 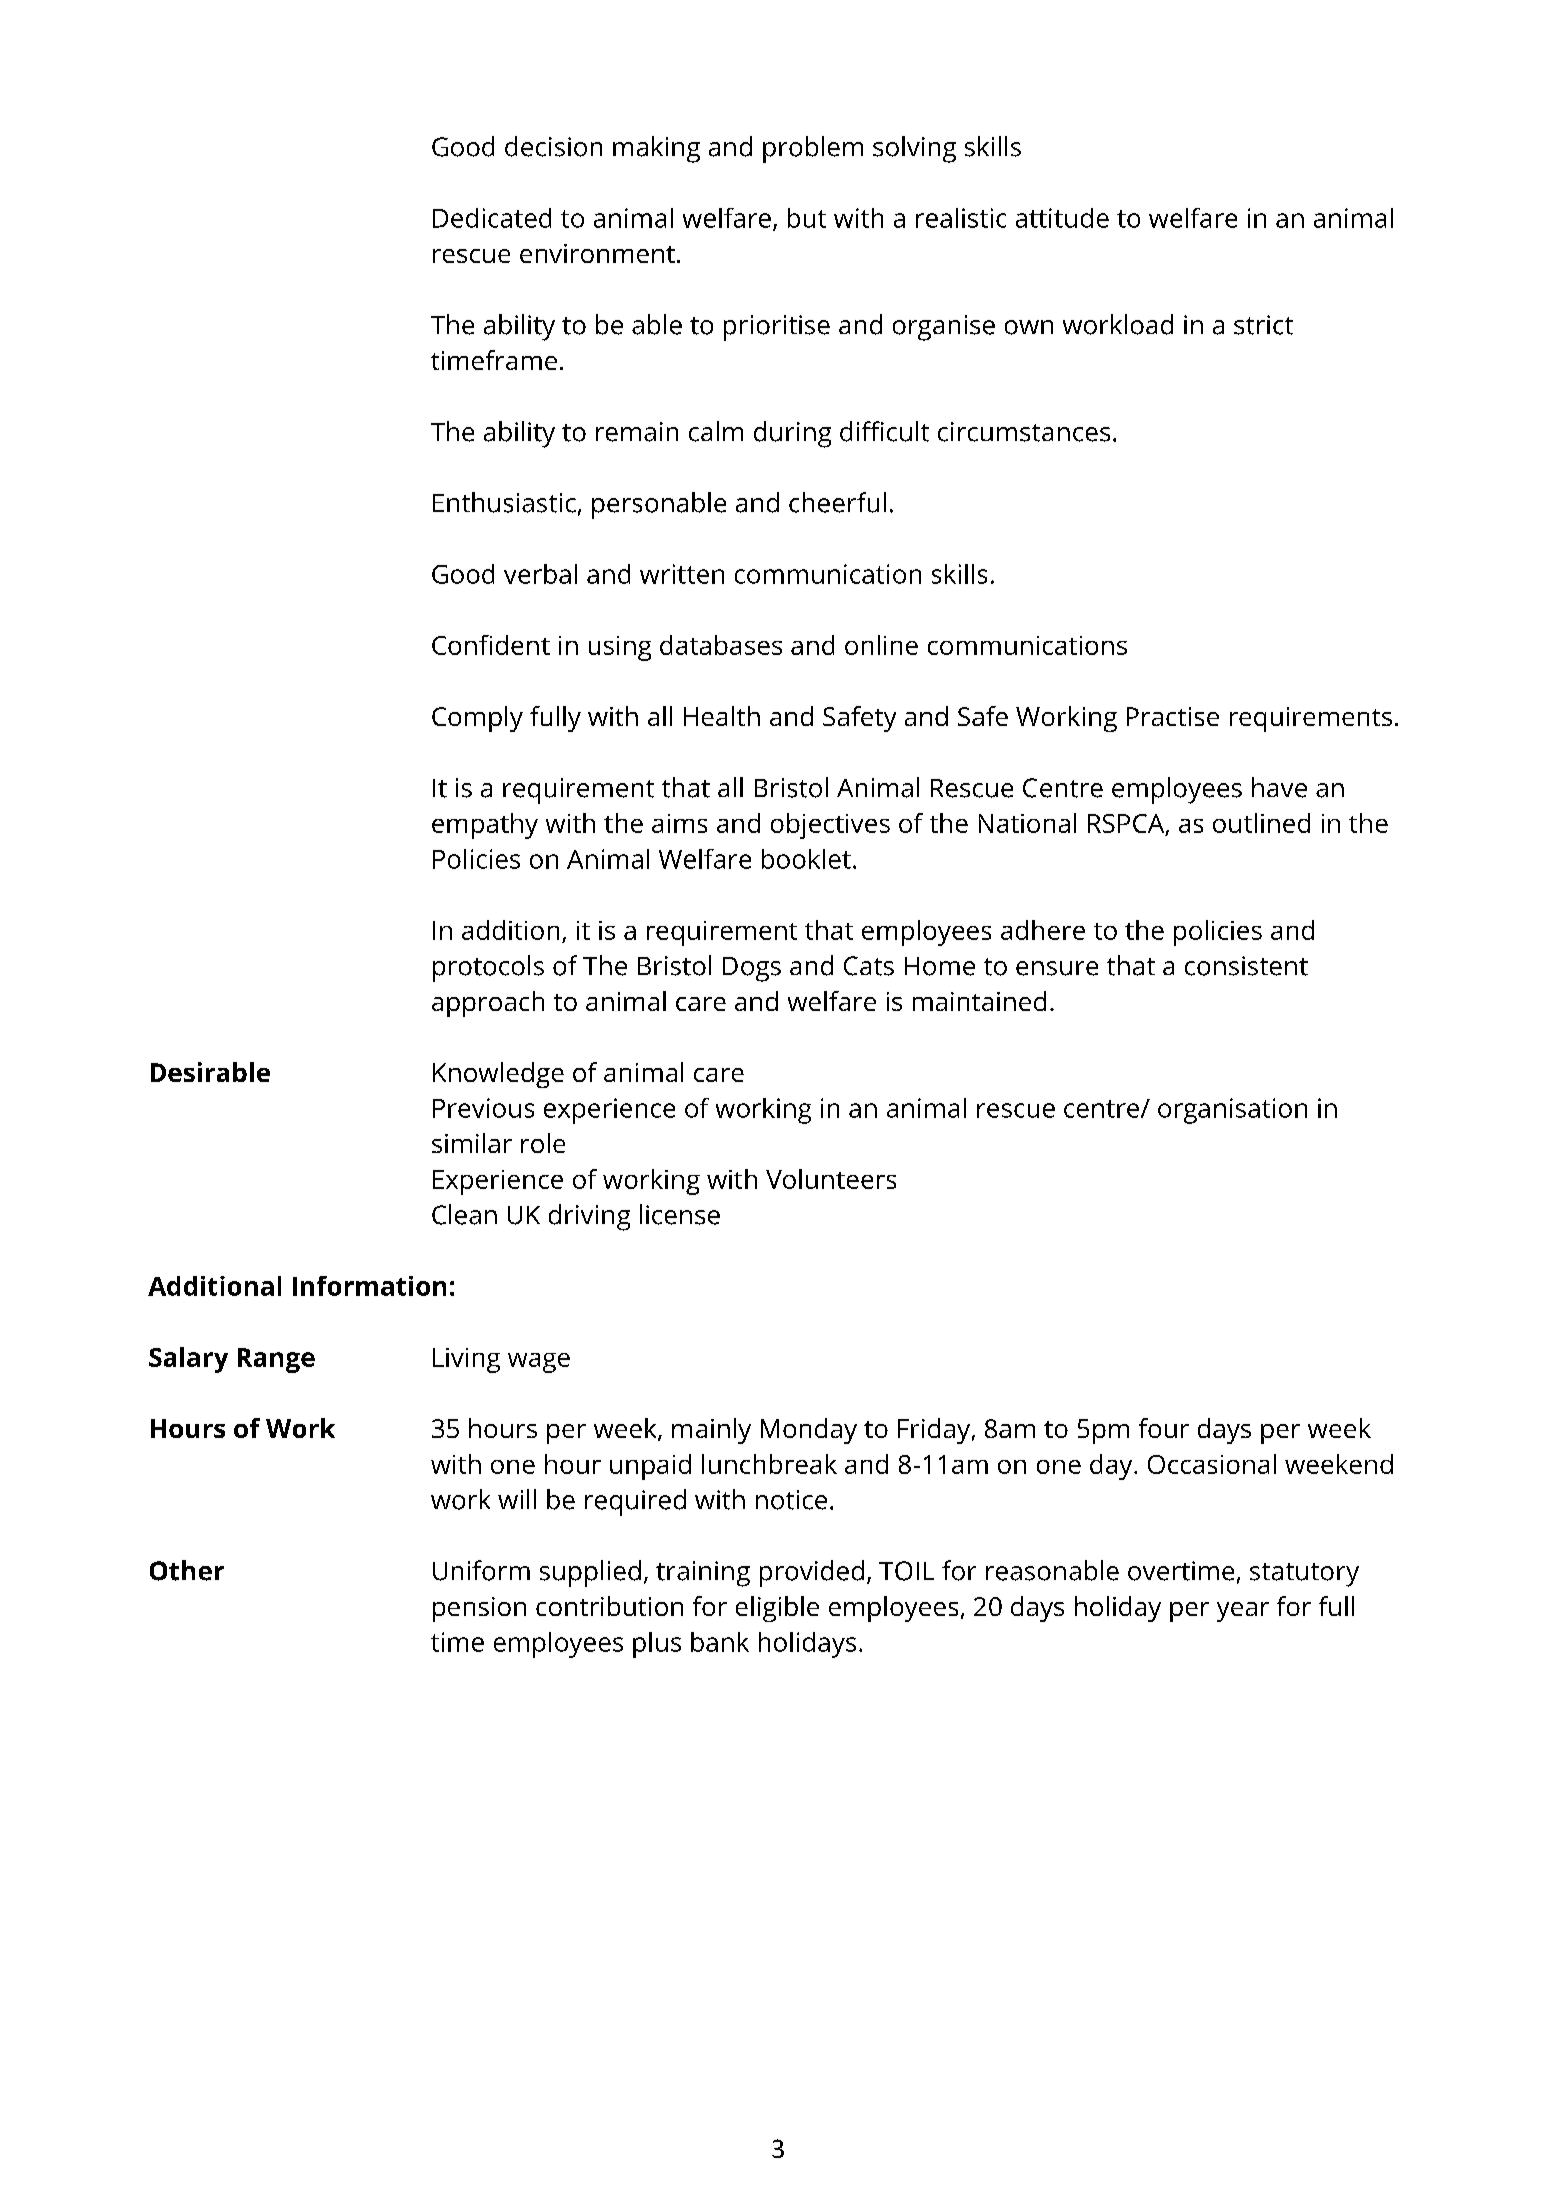 What do you see at coordinates (187, 1570) in the image?
I see `Other` at bounding box center [187, 1570].
